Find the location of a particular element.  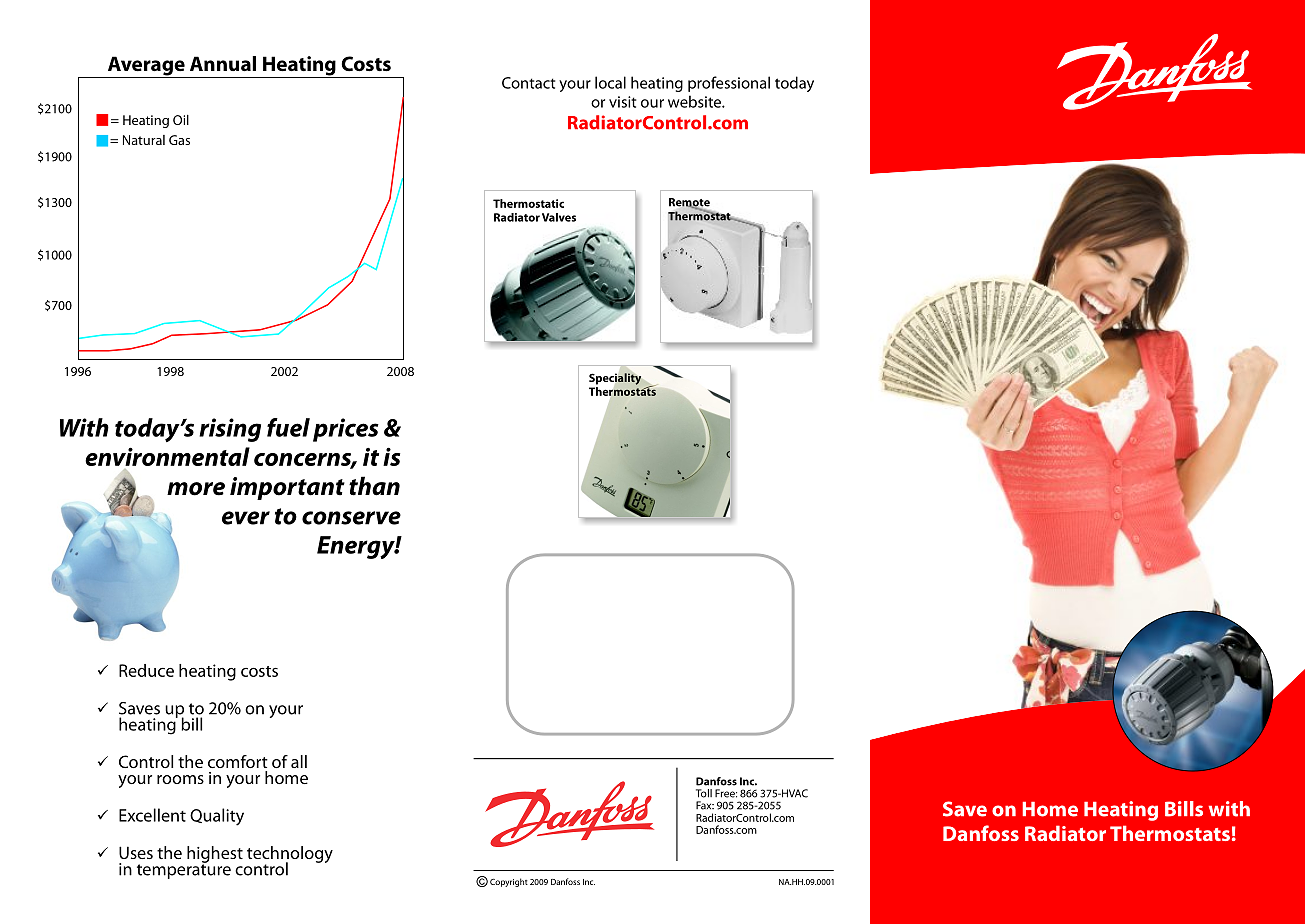

ever is located at coordinates (246, 518).
